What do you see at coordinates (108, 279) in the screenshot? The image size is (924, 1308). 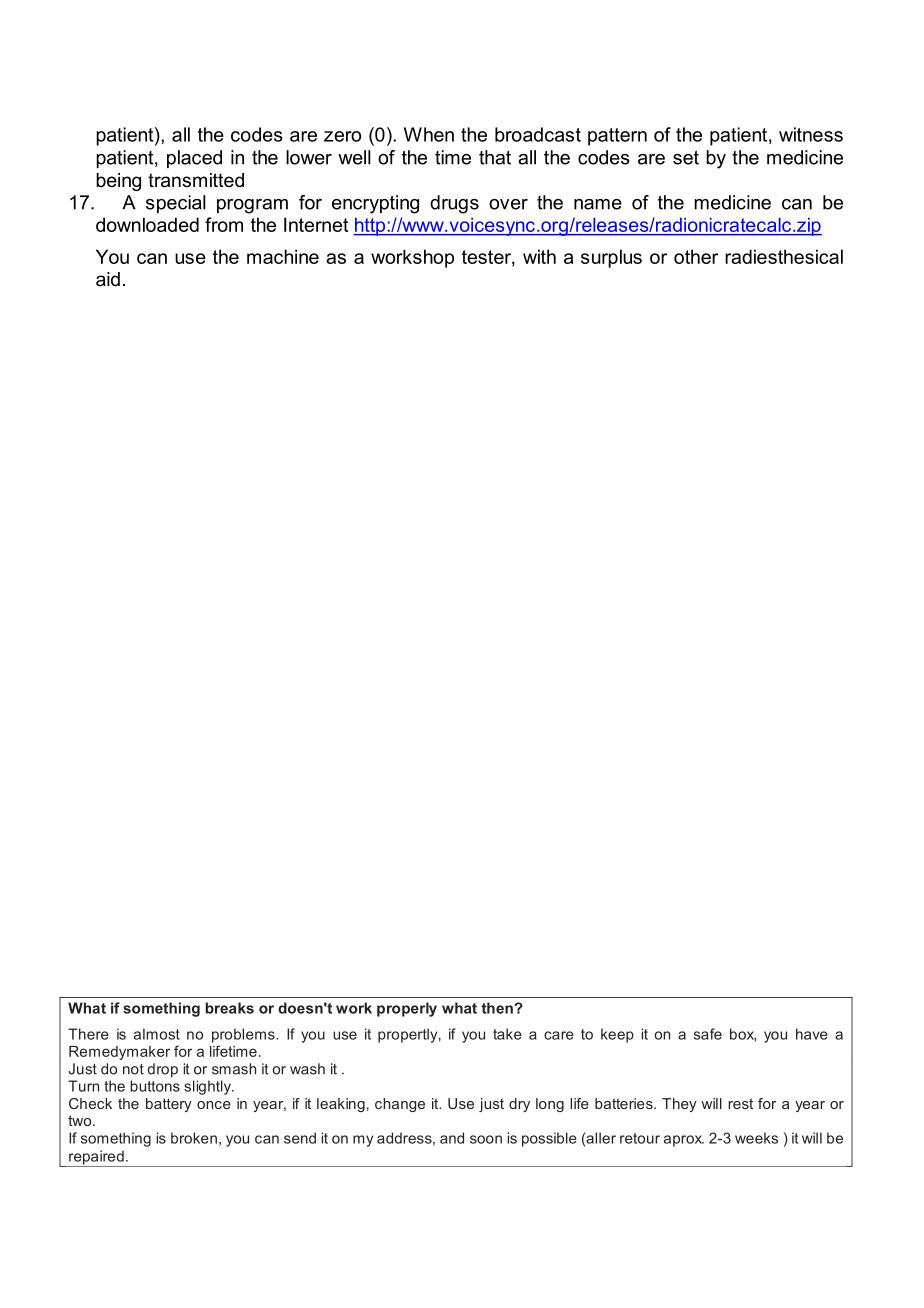 I see `aid` at bounding box center [108, 279].
